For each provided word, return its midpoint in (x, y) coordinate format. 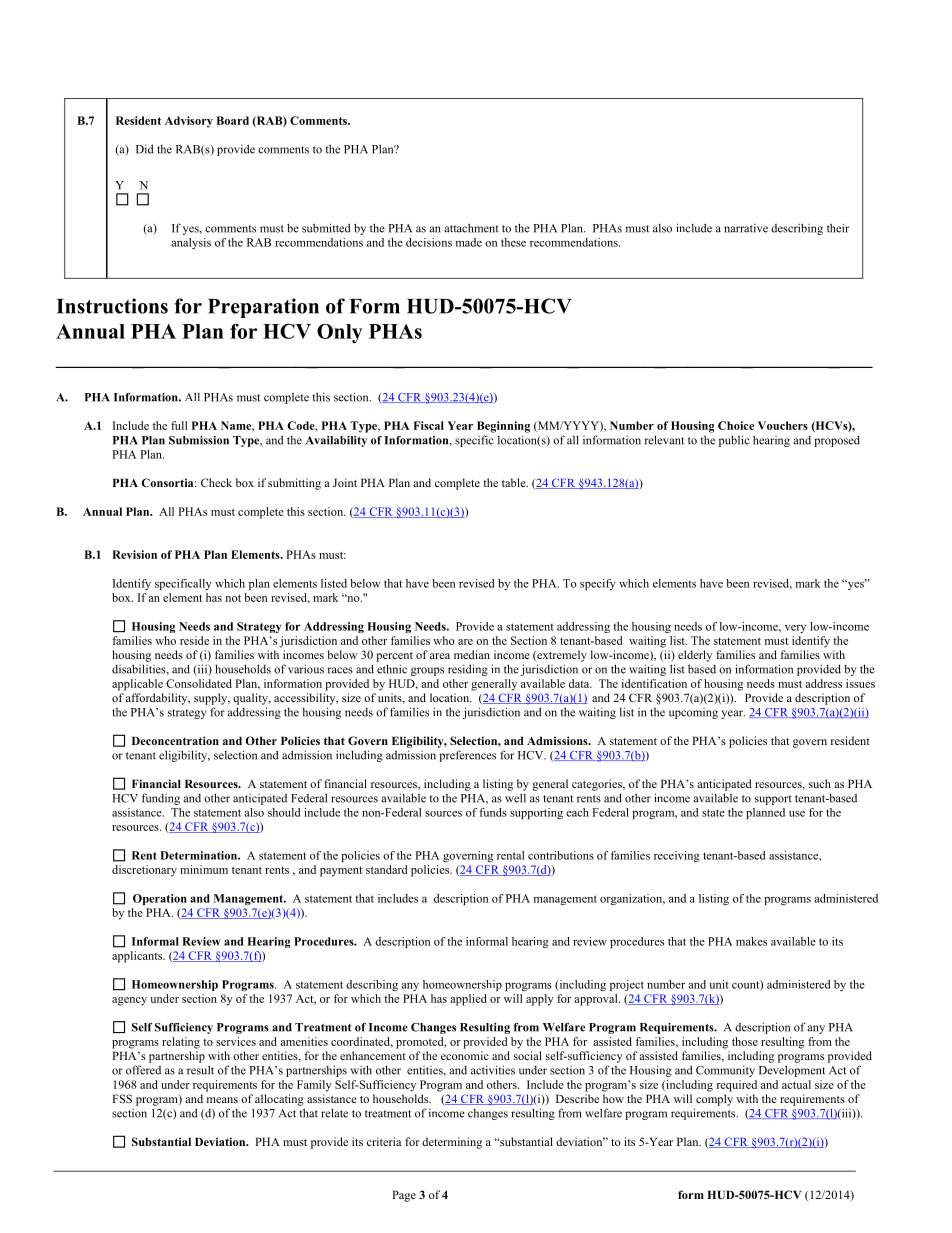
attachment (472, 228)
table (515, 482)
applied (468, 1000)
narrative (746, 228)
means (222, 1100)
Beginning (503, 427)
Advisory (189, 122)
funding (161, 799)
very (795, 629)
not (233, 598)
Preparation (263, 308)
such (820, 783)
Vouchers (783, 425)
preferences (467, 756)
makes (751, 941)
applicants (138, 957)
